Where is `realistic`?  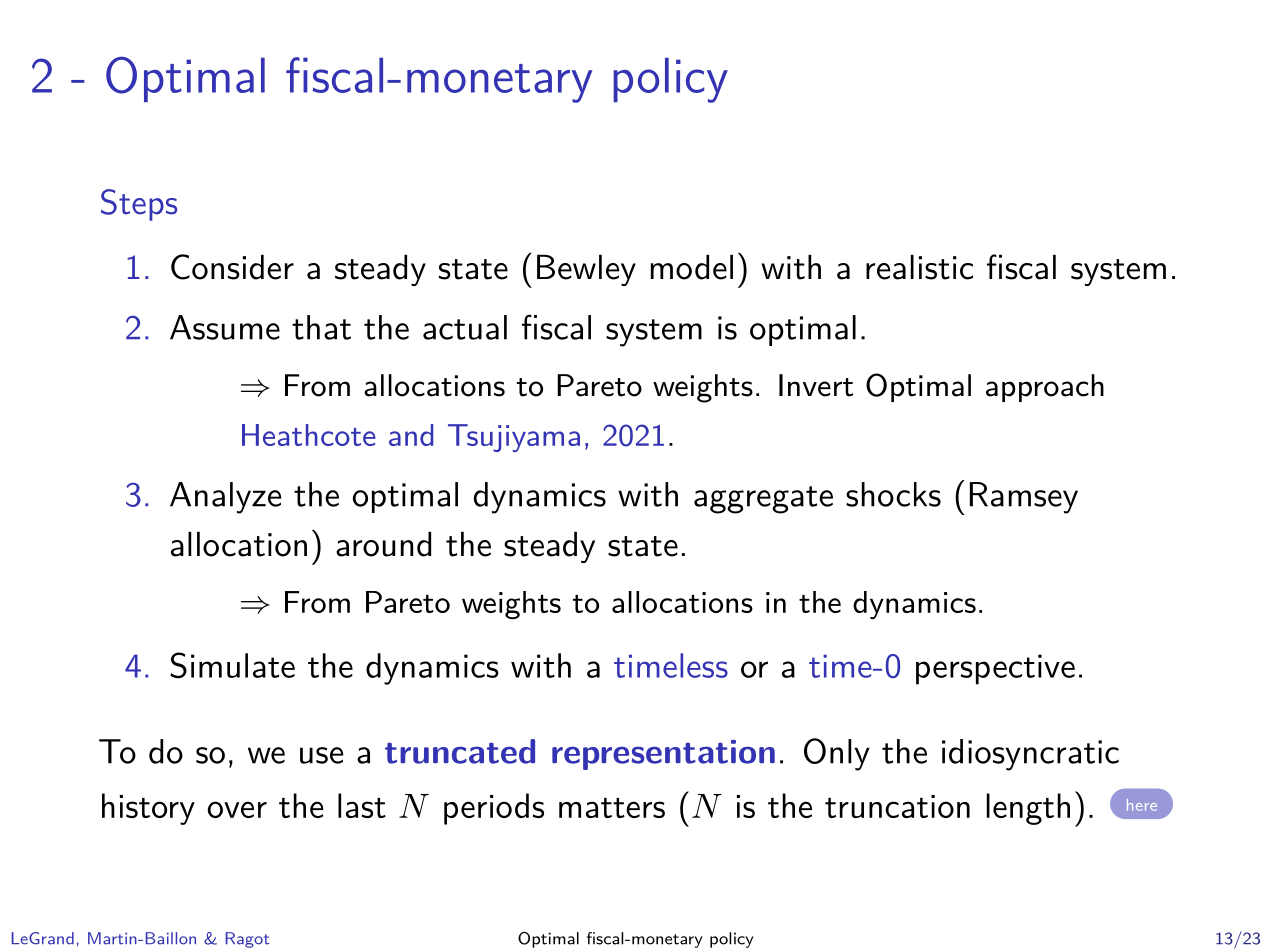
realistic is located at coordinates (919, 267).
